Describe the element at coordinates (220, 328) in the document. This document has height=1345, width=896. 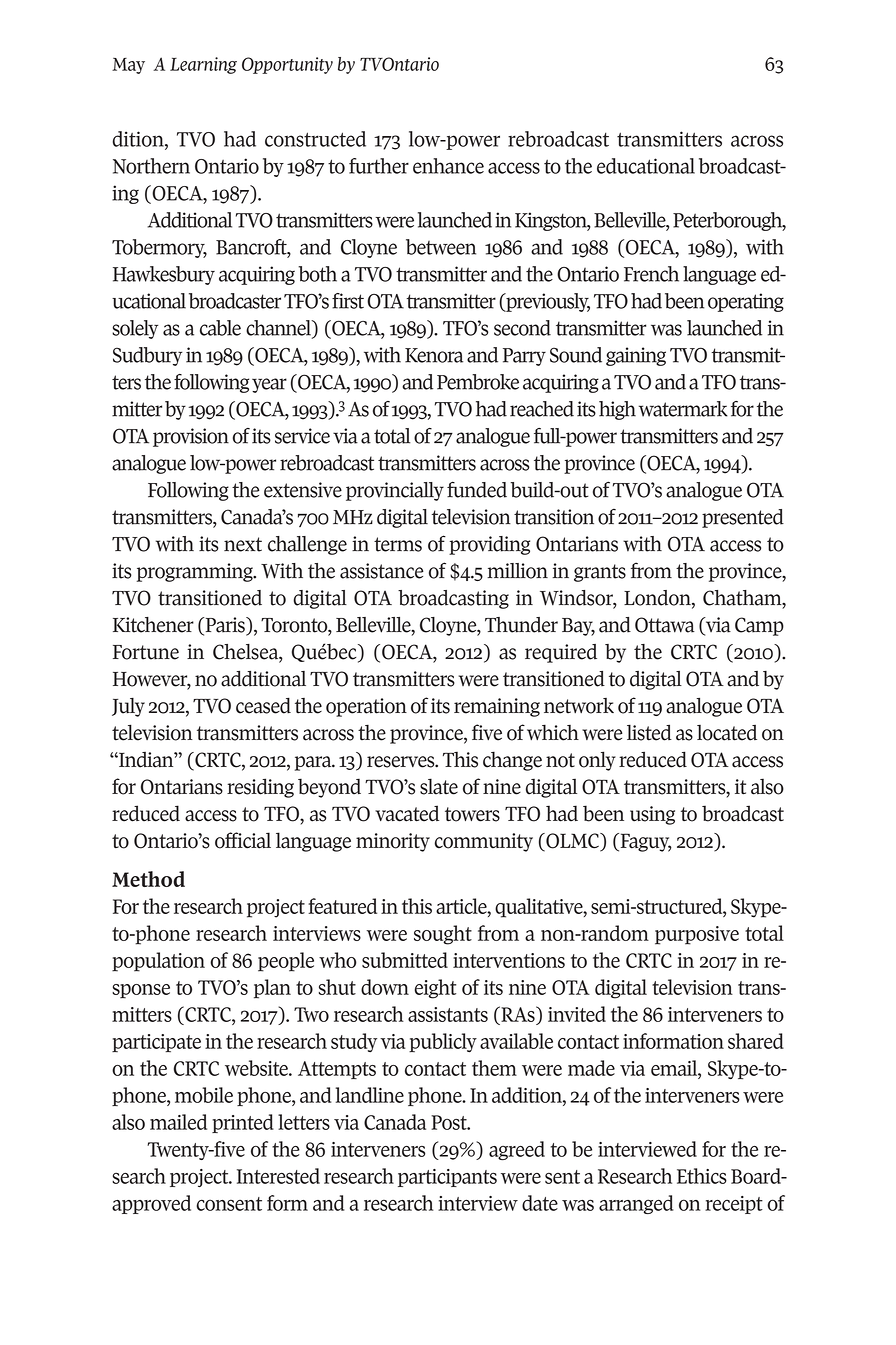
I see `cable` at that location.
